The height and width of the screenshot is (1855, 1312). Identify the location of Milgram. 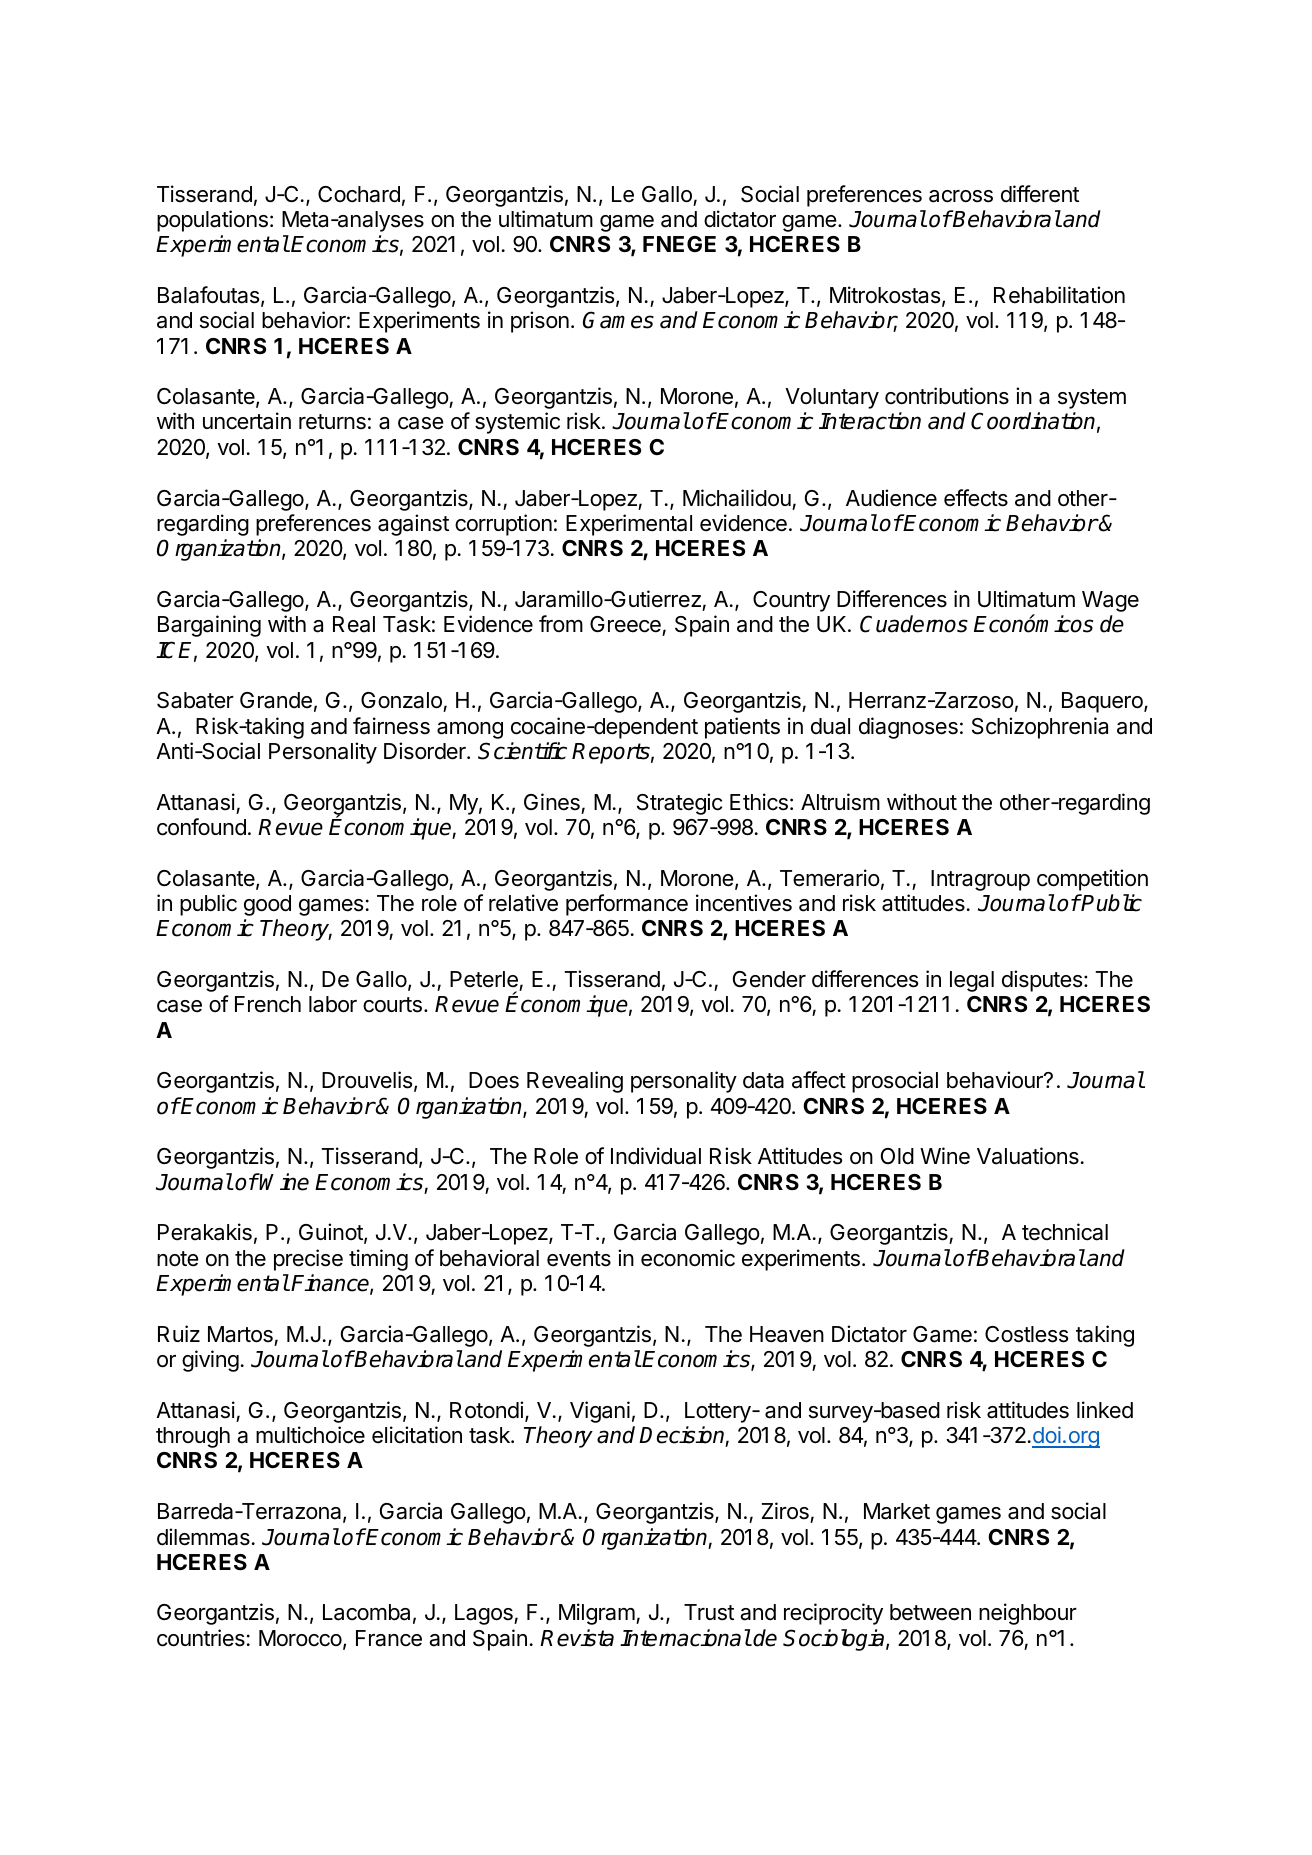
(598, 1614).
